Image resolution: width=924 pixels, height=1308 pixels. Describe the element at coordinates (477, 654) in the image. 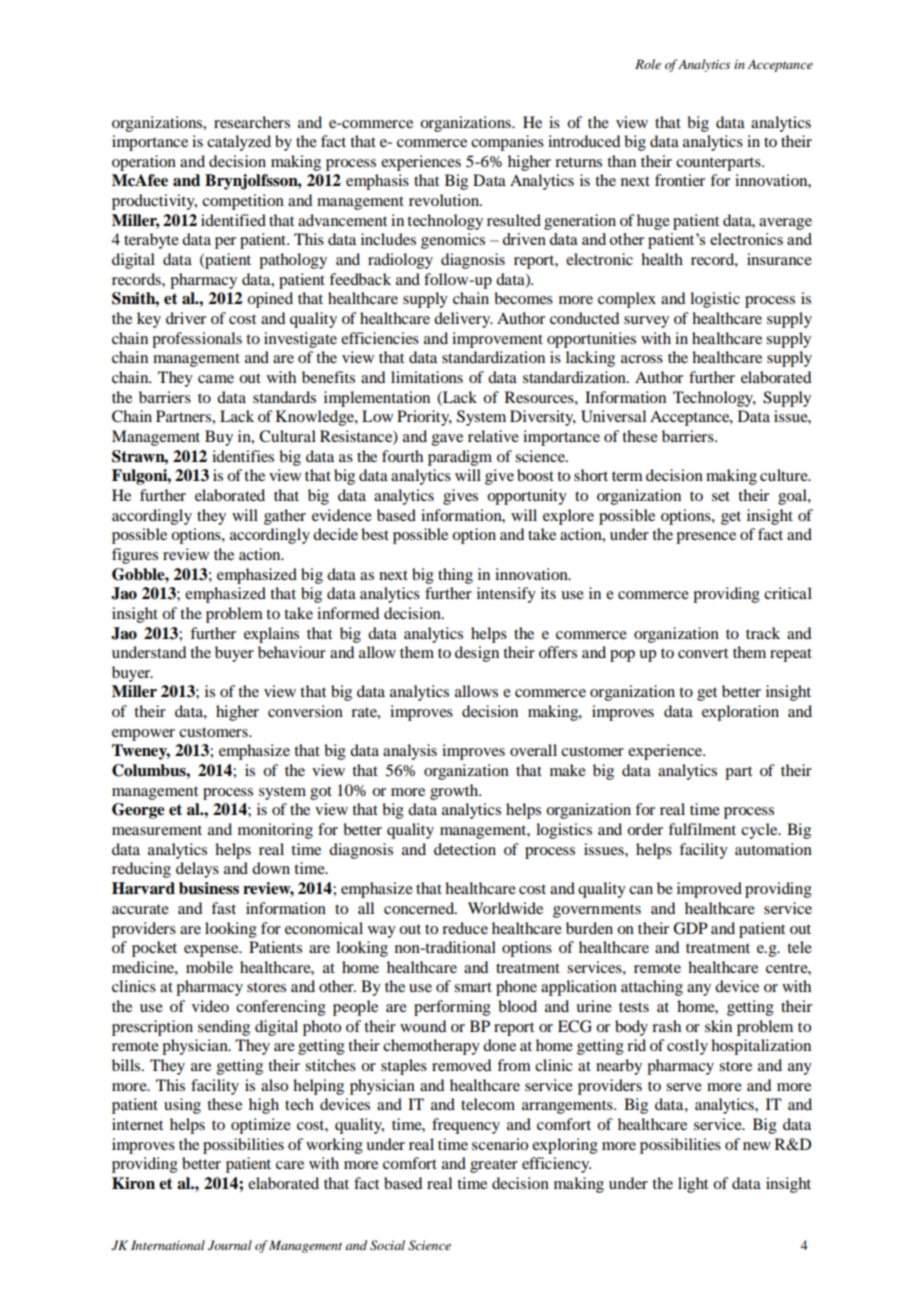

I see `design` at that location.
